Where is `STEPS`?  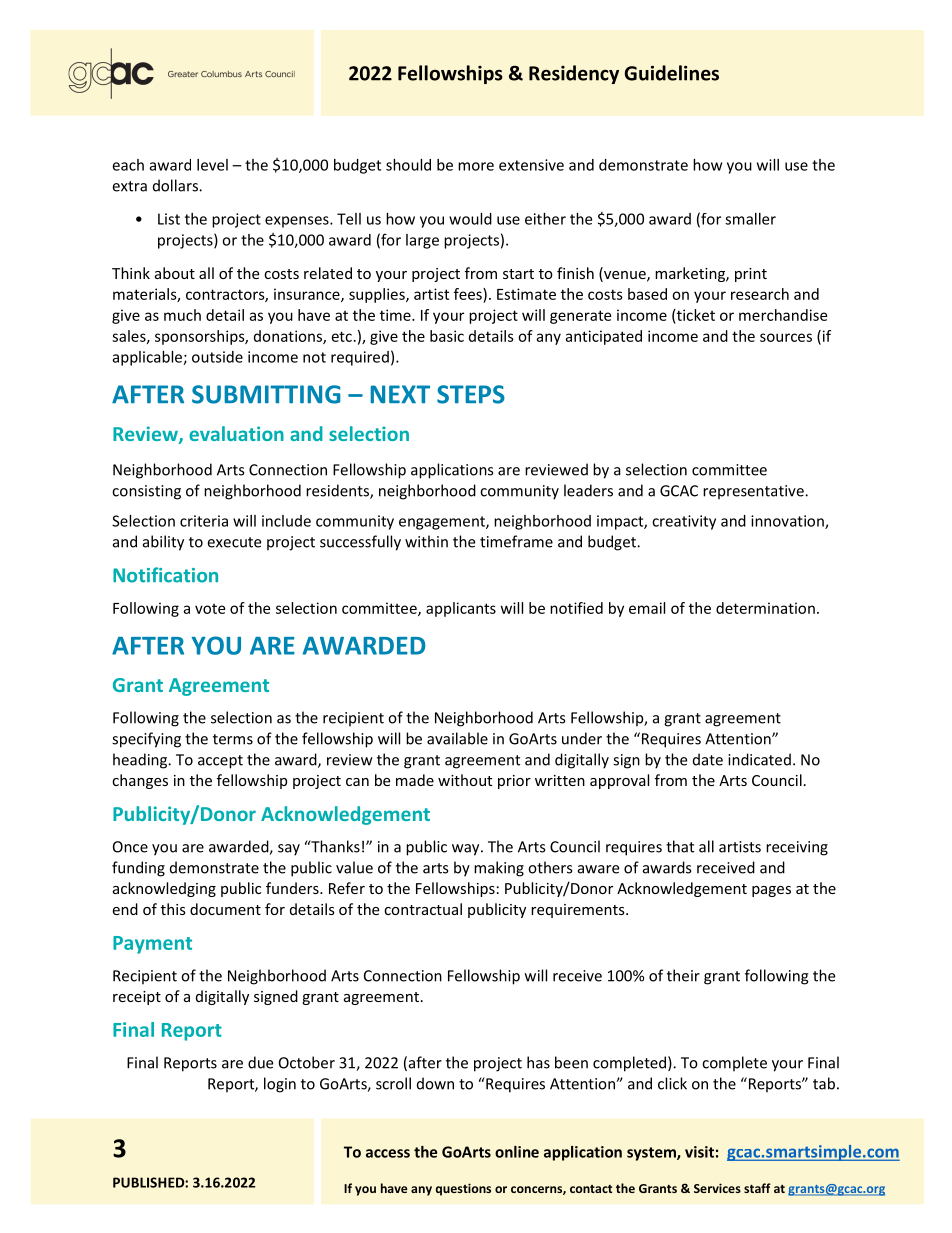
STEPS is located at coordinates (471, 394).
